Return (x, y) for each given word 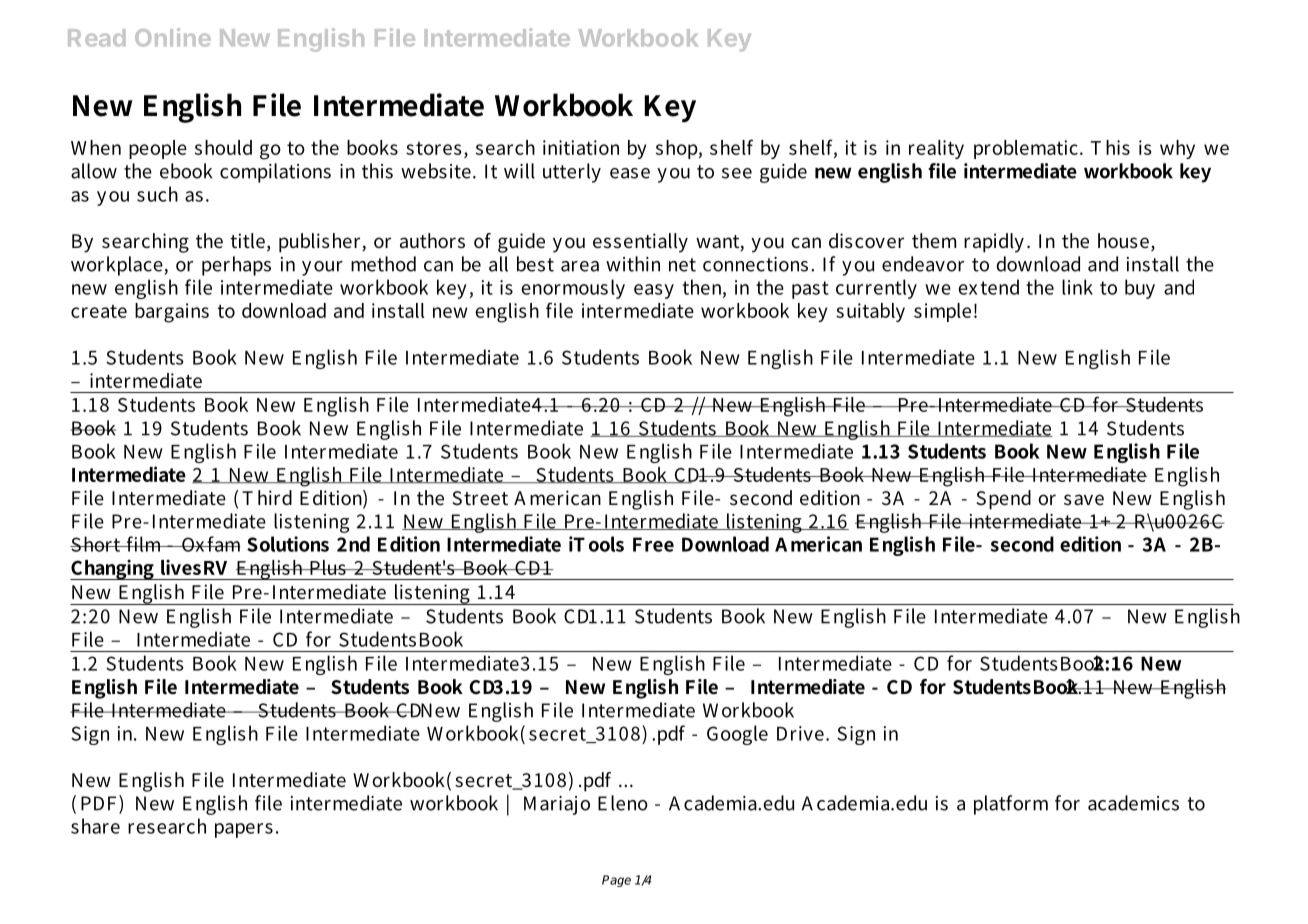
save (1084, 499)
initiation (581, 147)
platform (1011, 805)
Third (267, 497)
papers (244, 830)
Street (480, 498)
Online (173, 37)
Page (616, 881)
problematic (1026, 149)
